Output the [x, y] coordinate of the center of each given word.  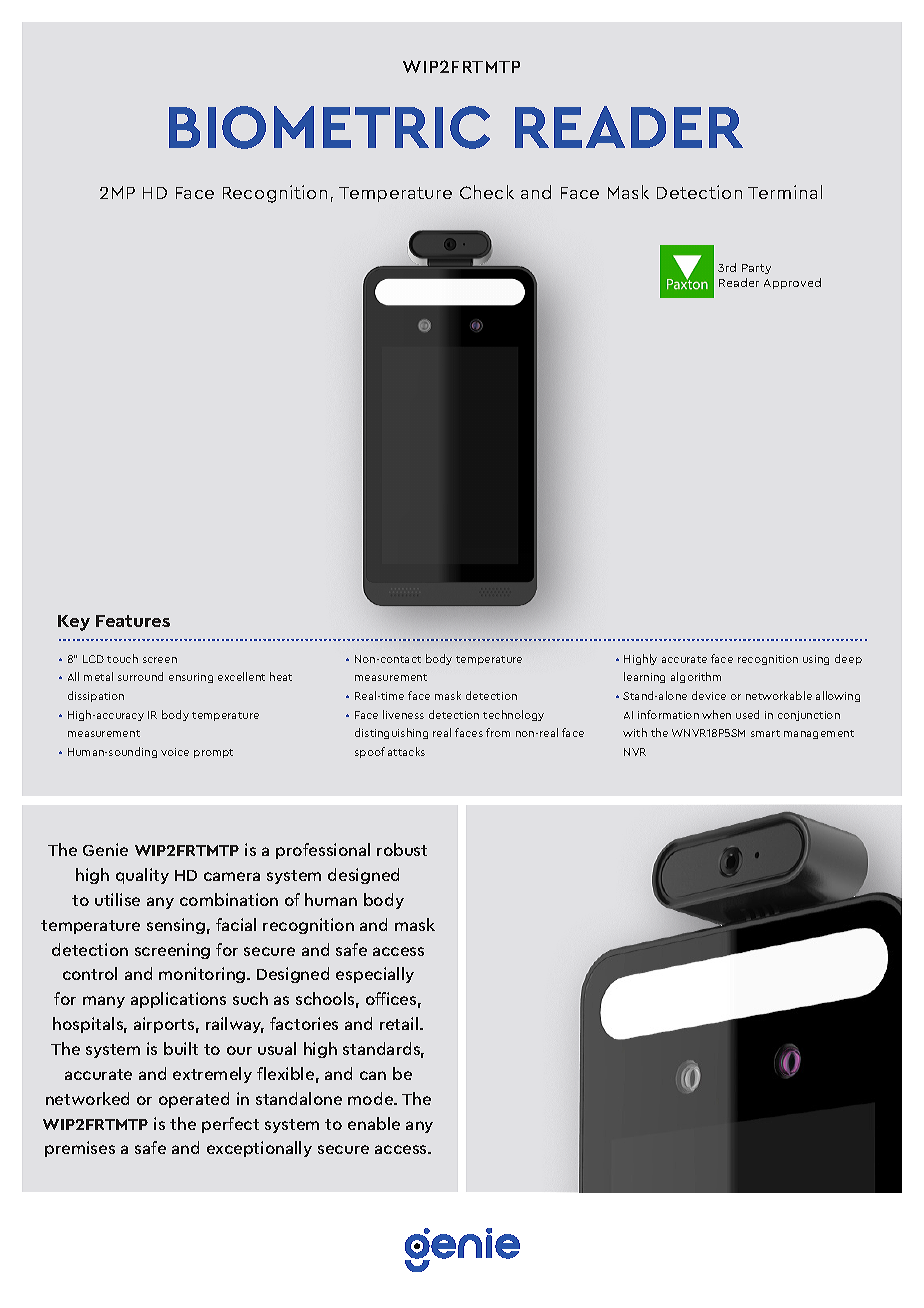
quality [142, 876]
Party [756, 269]
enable [374, 1123]
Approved [792, 283]
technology [513, 715]
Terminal [785, 192]
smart [765, 733]
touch [122, 658]
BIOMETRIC [329, 127]
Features [133, 621]
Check [487, 192]
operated [194, 1100]
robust [402, 849]
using [816, 660]
